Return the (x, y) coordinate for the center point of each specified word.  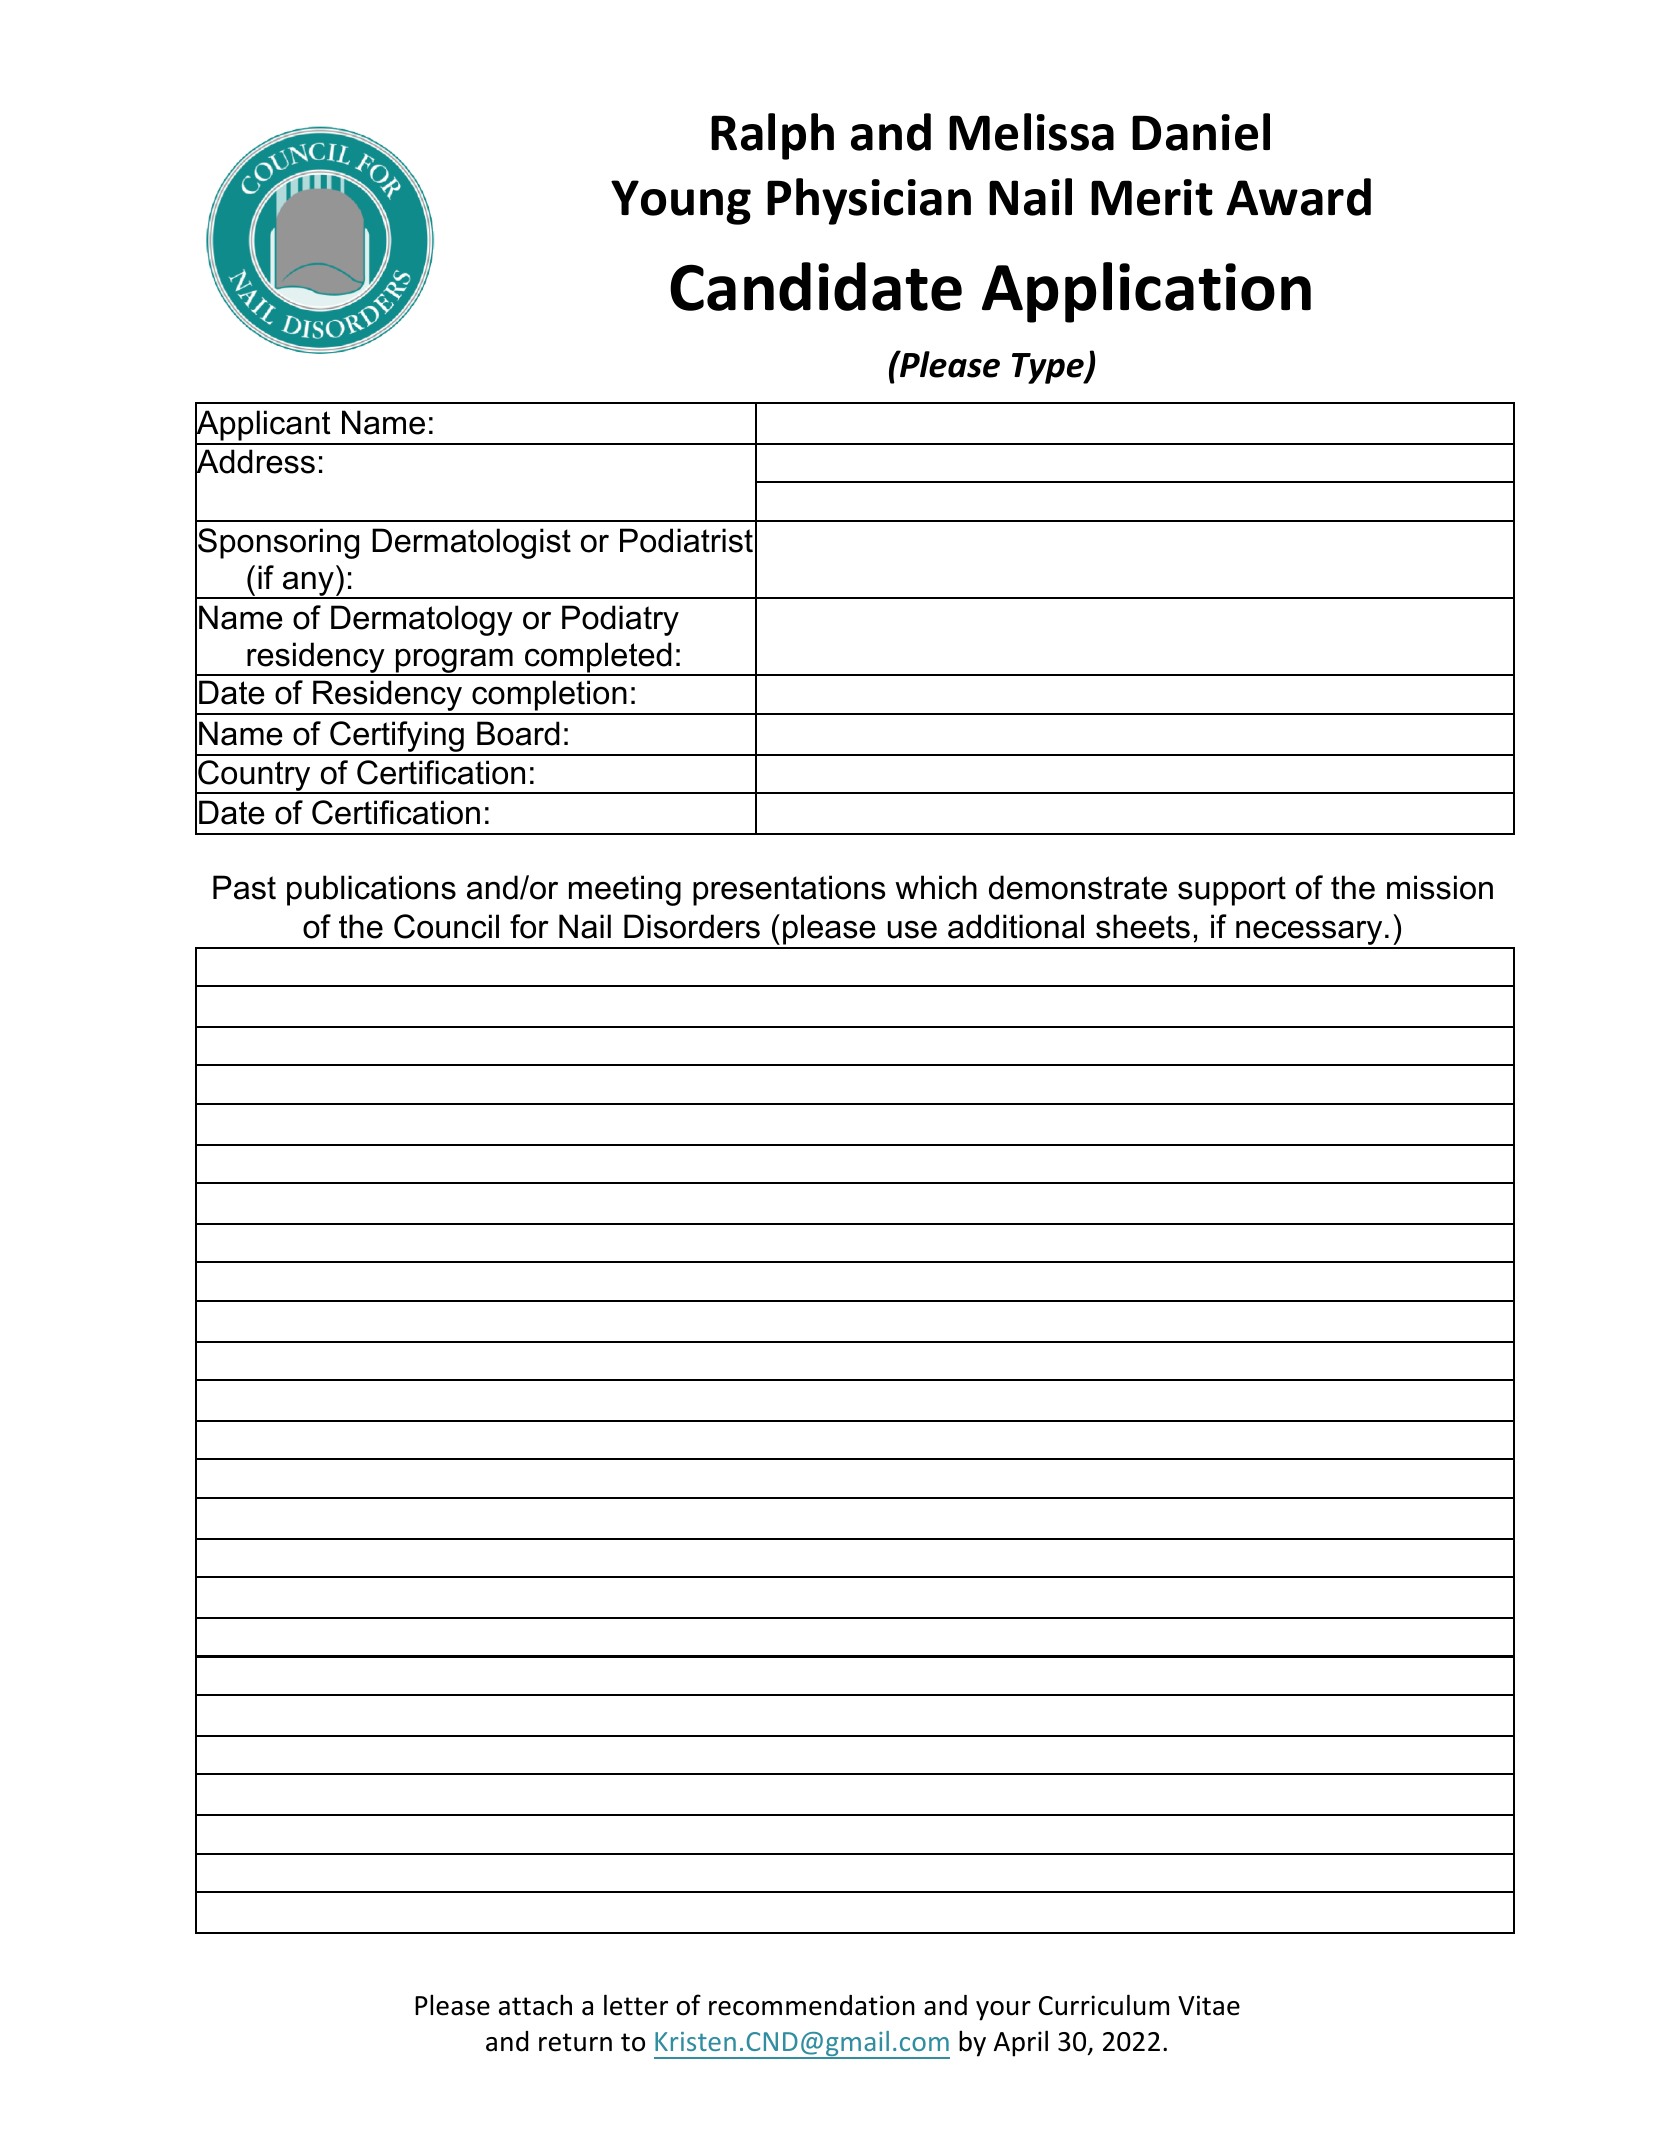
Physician (869, 201)
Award (1298, 197)
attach (535, 2005)
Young (681, 202)
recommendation (812, 2005)
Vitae (1209, 2005)
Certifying (397, 738)
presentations (789, 890)
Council (446, 926)
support (1232, 891)
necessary (1308, 934)
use (912, 929)
